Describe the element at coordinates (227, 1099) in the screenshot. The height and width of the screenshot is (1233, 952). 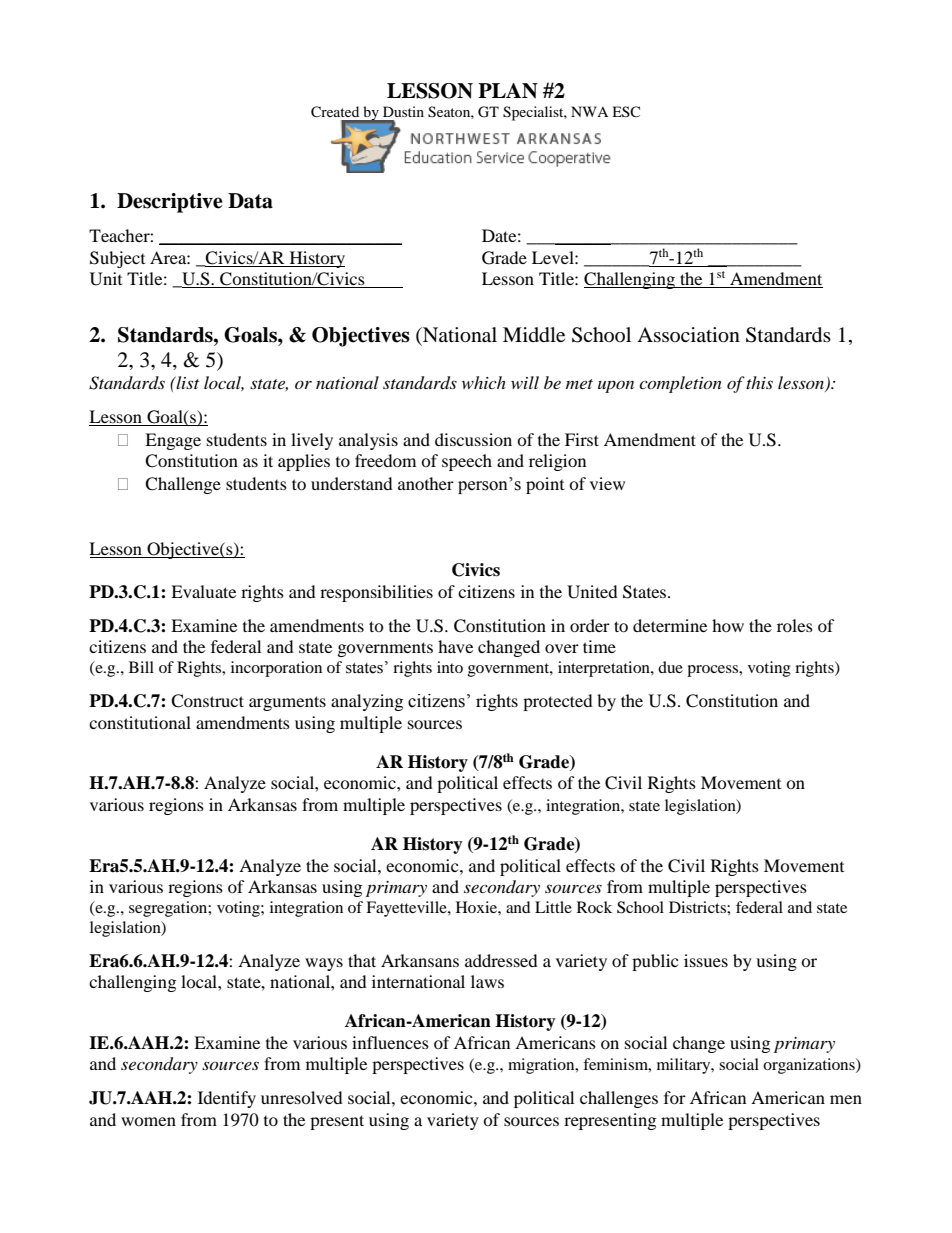
I see `Identify` at that location.
